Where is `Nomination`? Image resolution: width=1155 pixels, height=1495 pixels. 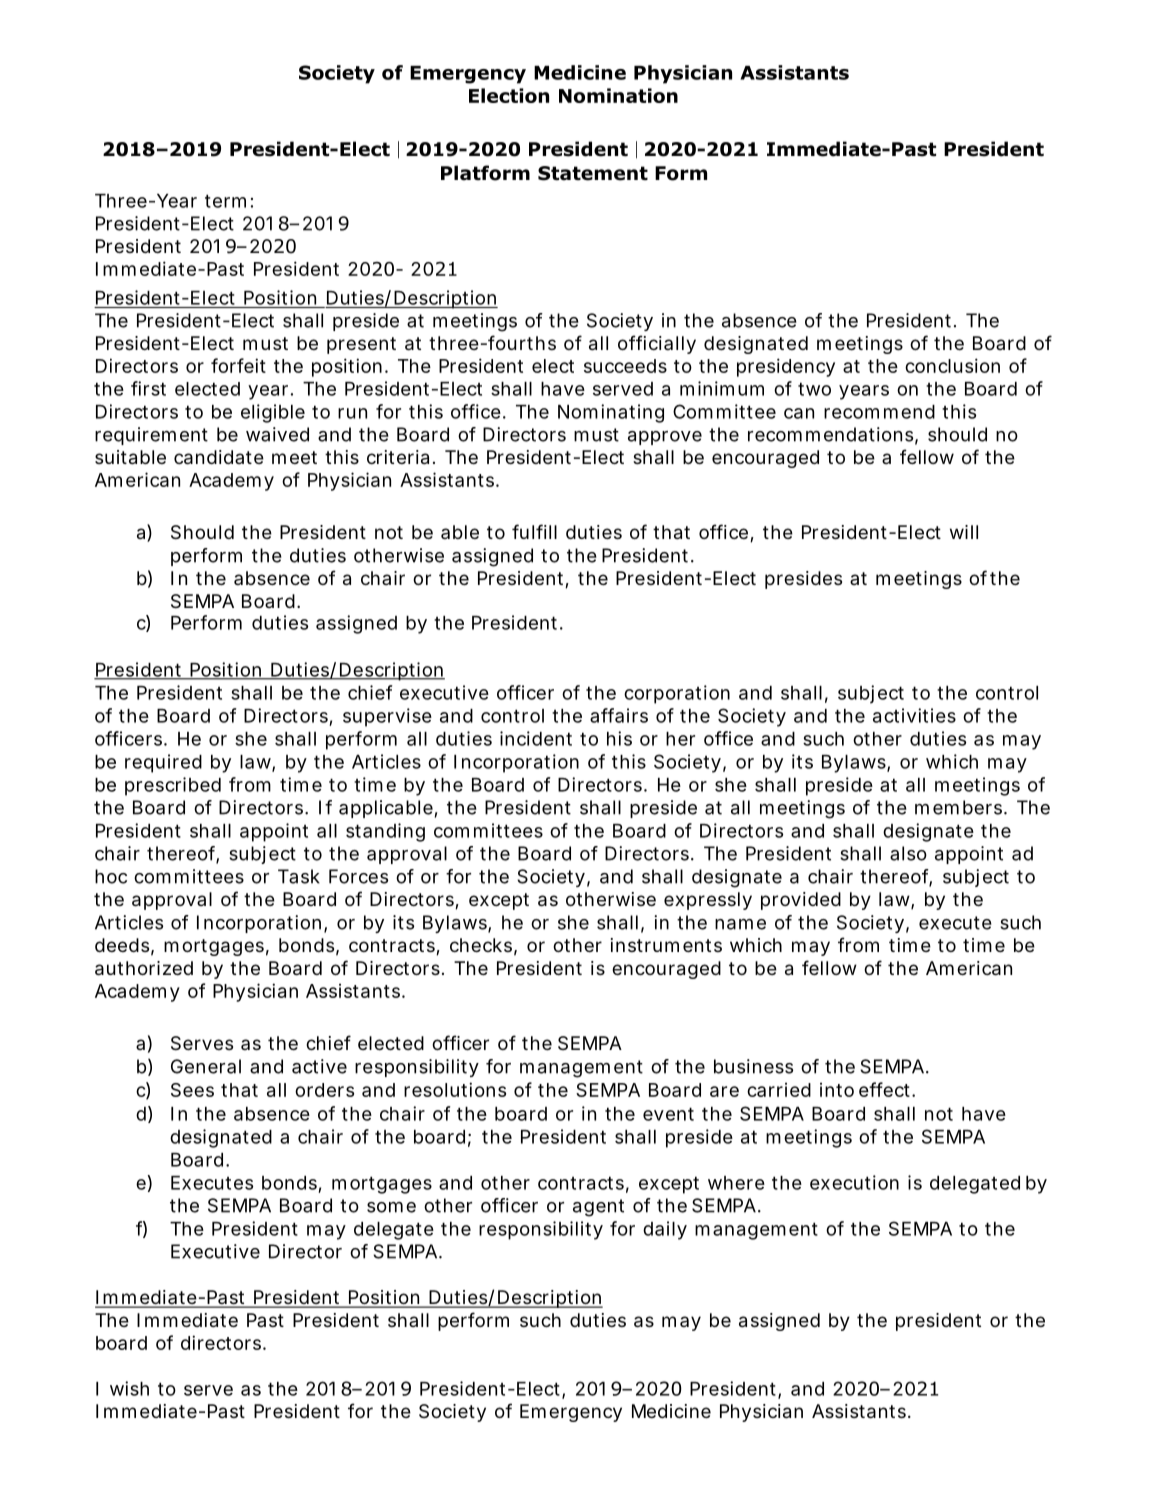 Nomination is located at coordinates (618, 95).
